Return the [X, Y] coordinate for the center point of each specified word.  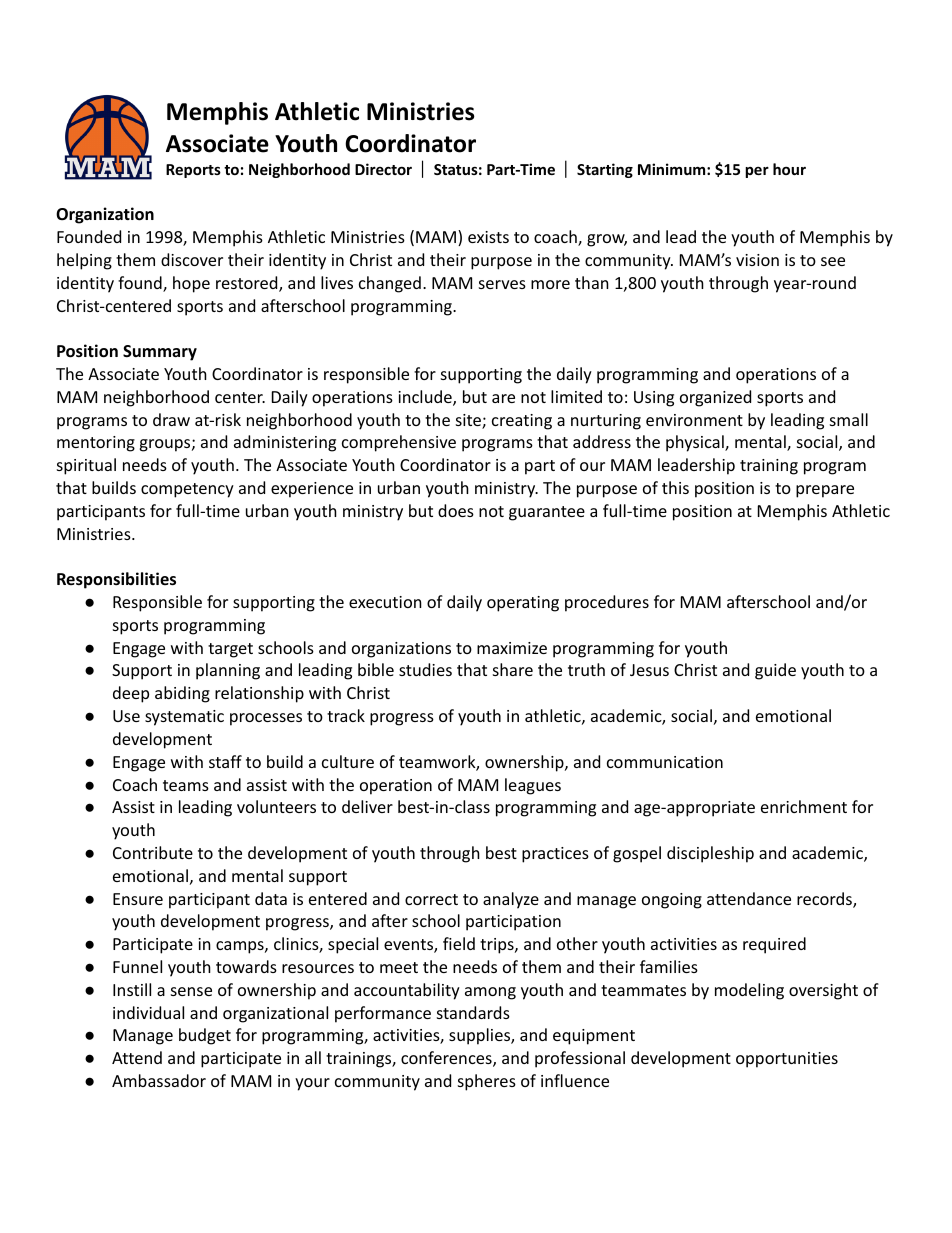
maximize [512, 648]
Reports [193, 171]
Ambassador [159, 1080]
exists [488, 237]
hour [789, 169]
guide [775, 671]
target [230, 650]
